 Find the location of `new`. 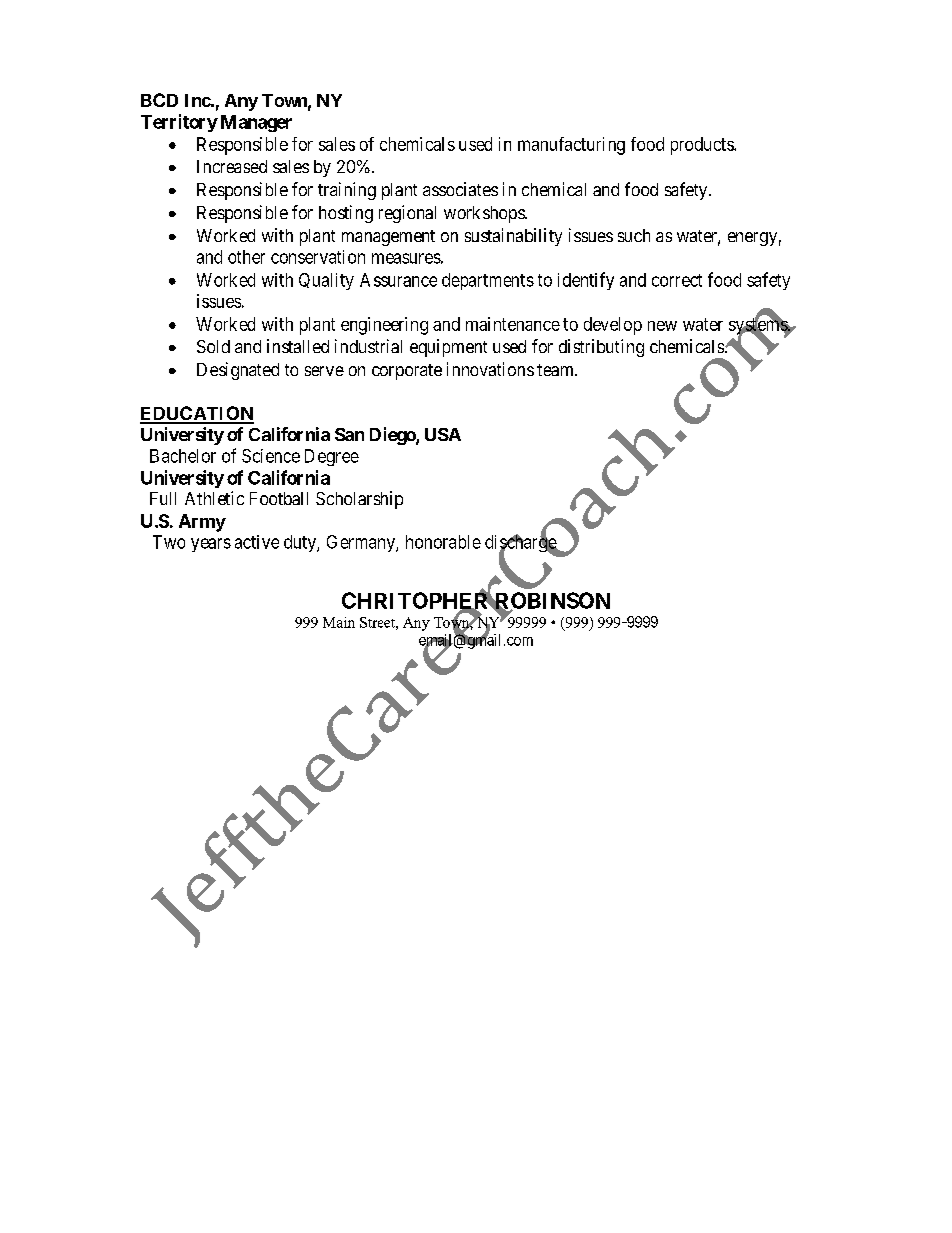

new is located at coordinates (662, 326).
